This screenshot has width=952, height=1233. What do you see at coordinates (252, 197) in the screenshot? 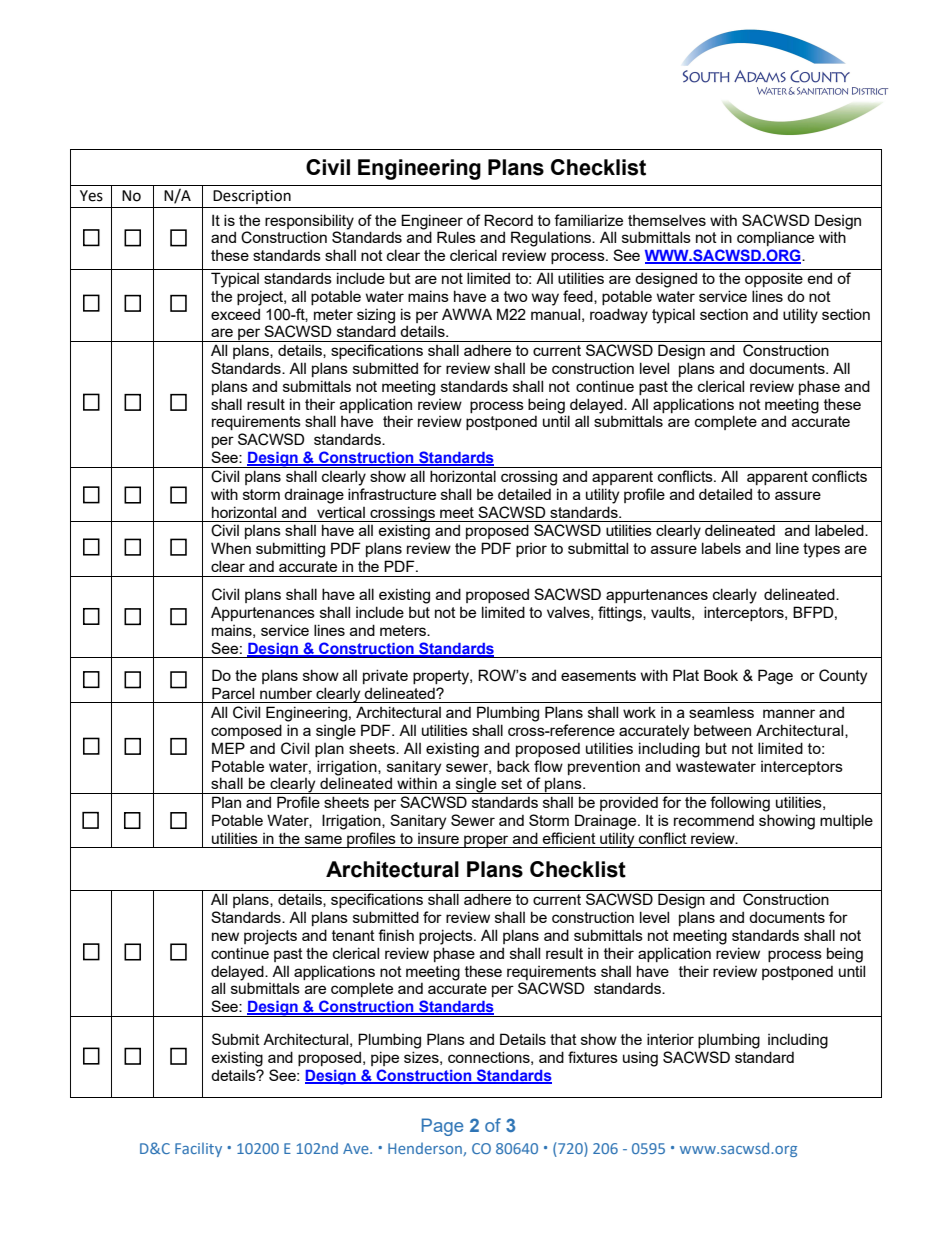
I see `Description` at bounding box center [252, 197].
